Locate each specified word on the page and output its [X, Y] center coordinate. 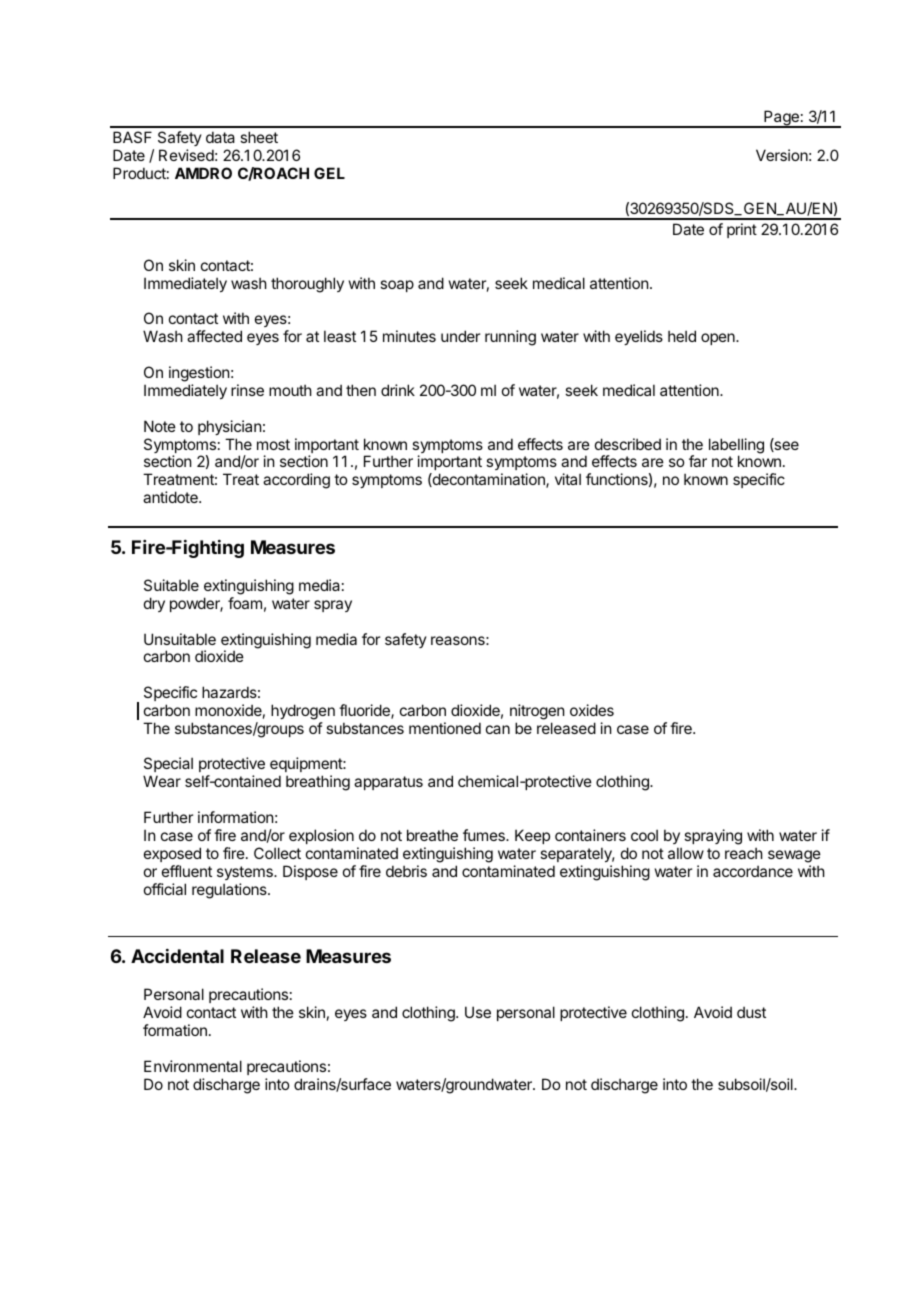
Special [168, 766]
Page [781, 119]
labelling [736, 447]
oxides [592, 710]
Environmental [193, 1066]
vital [568, 479]
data [220, 137]
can [498, 729]
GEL [329, 173]
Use [478, 1012]
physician [229, 427]
